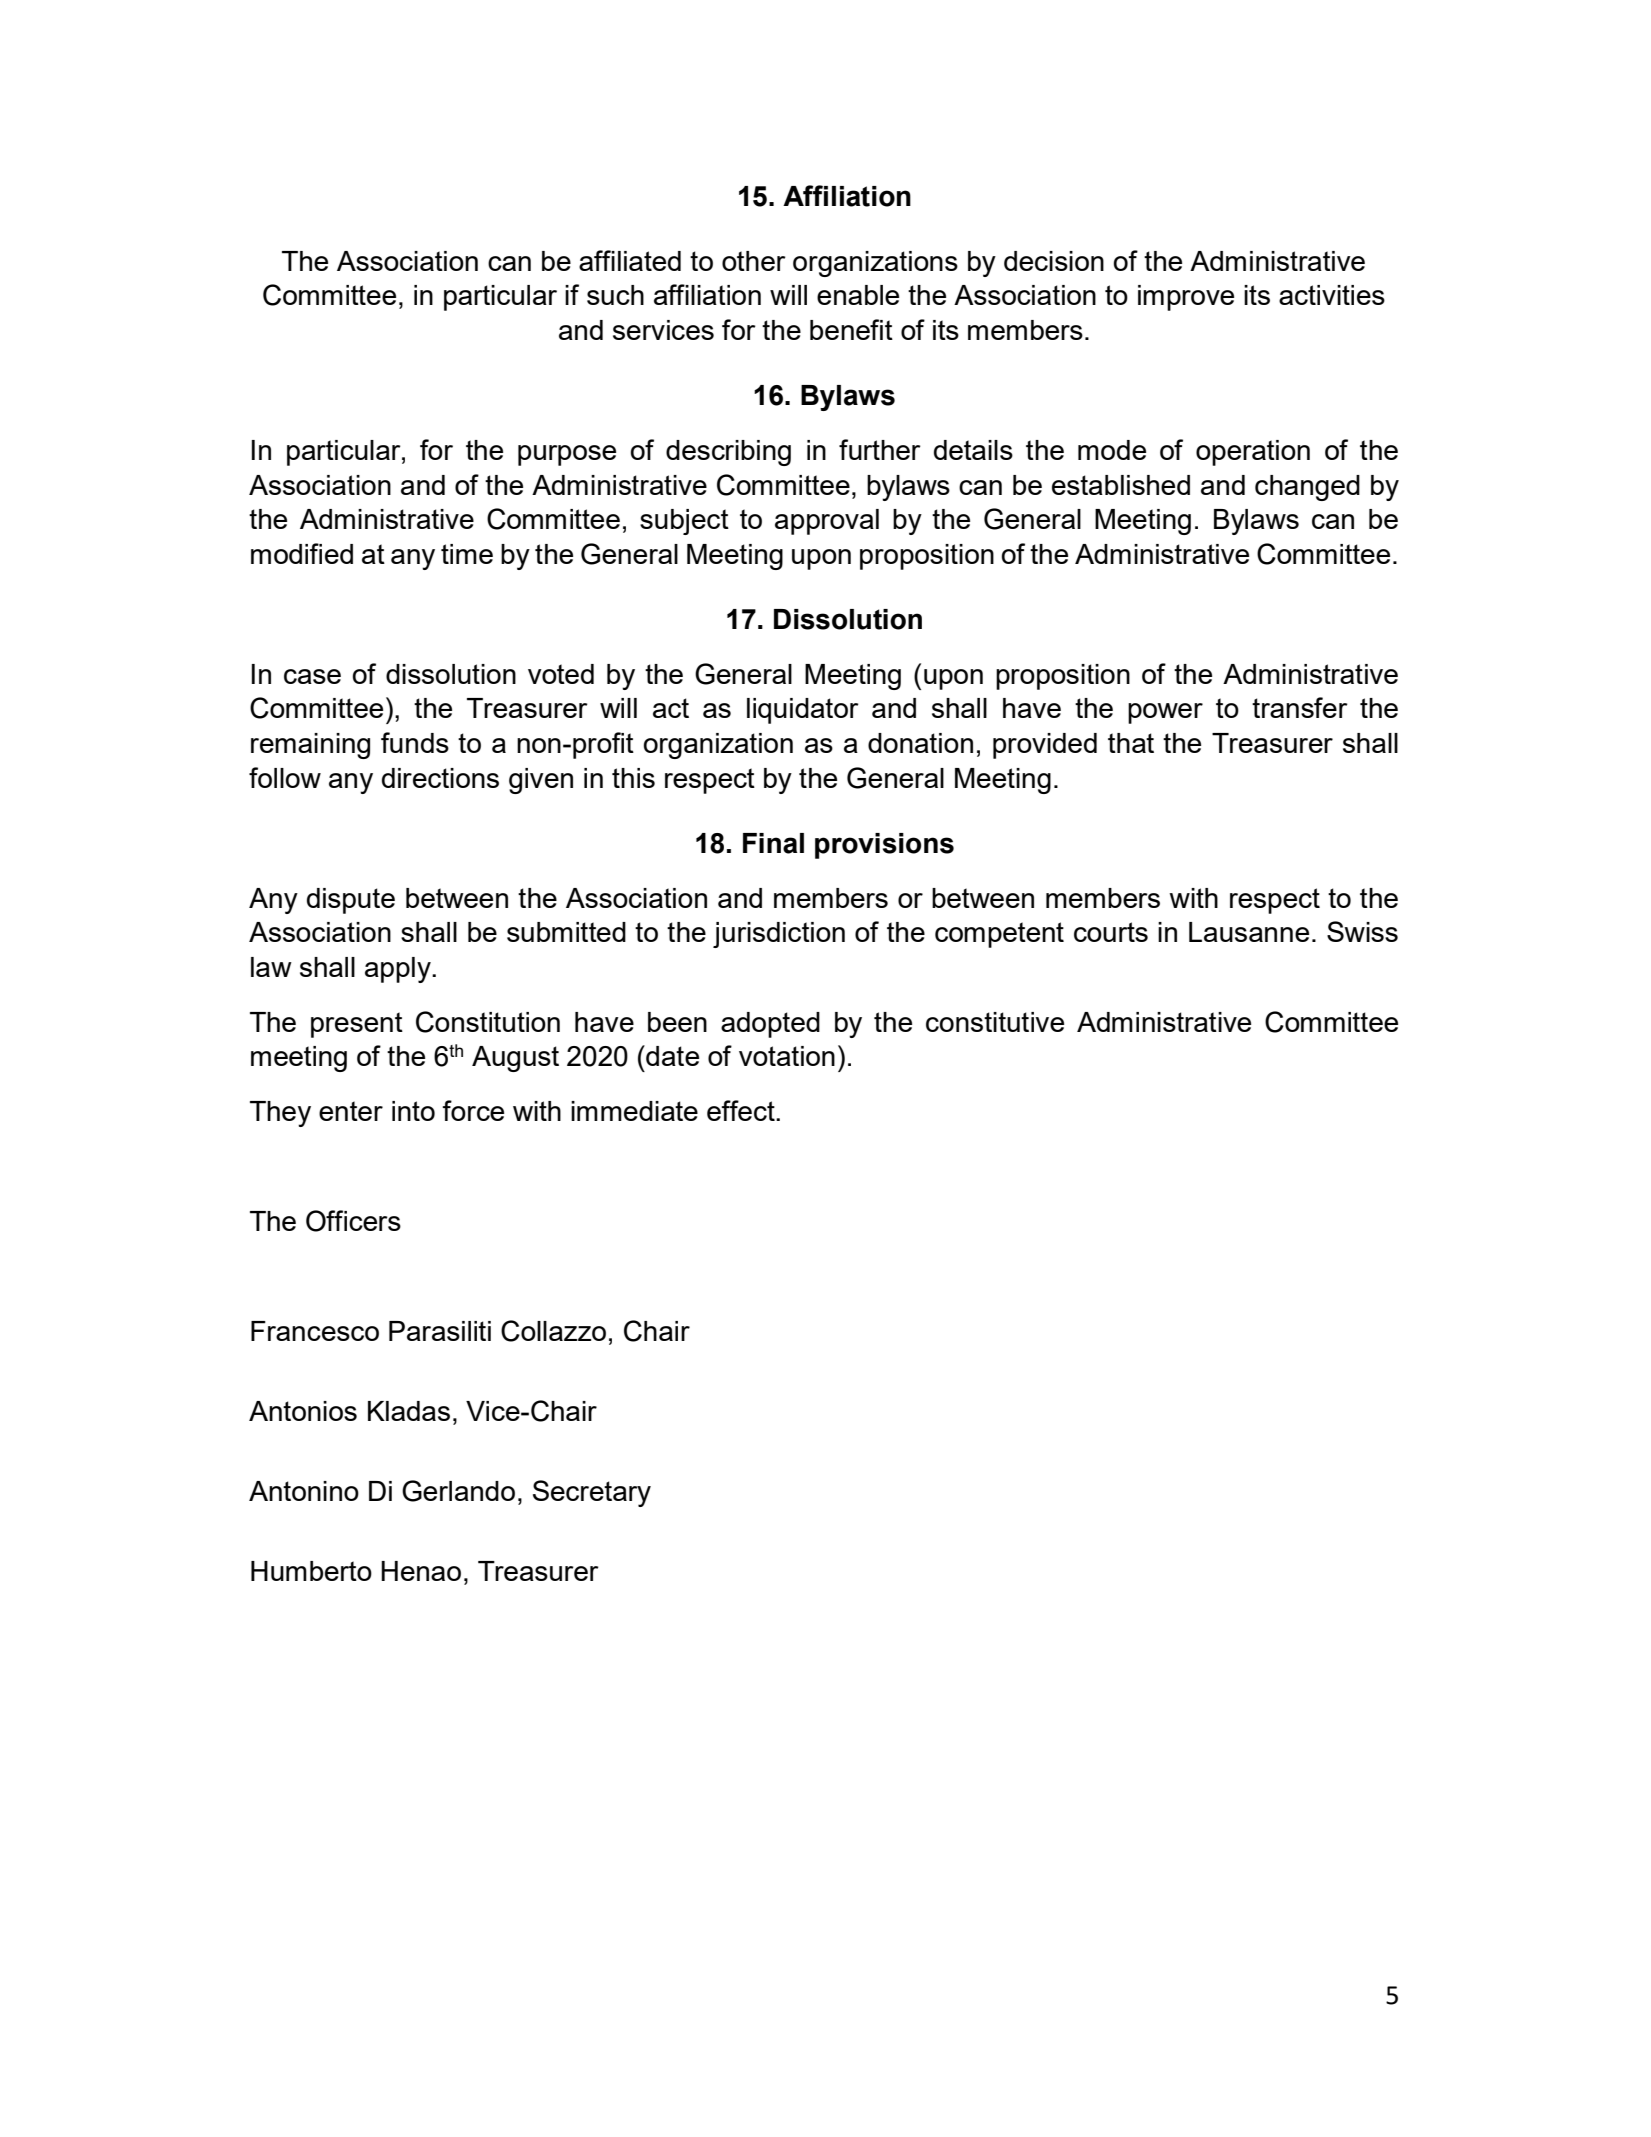 Image resolution: width=1651 pixels, height=2137 pixels. What do you see at coordinates (592, 1493) in the screenshot?
I see `Secretary` at bounding box center [592, 1493].
